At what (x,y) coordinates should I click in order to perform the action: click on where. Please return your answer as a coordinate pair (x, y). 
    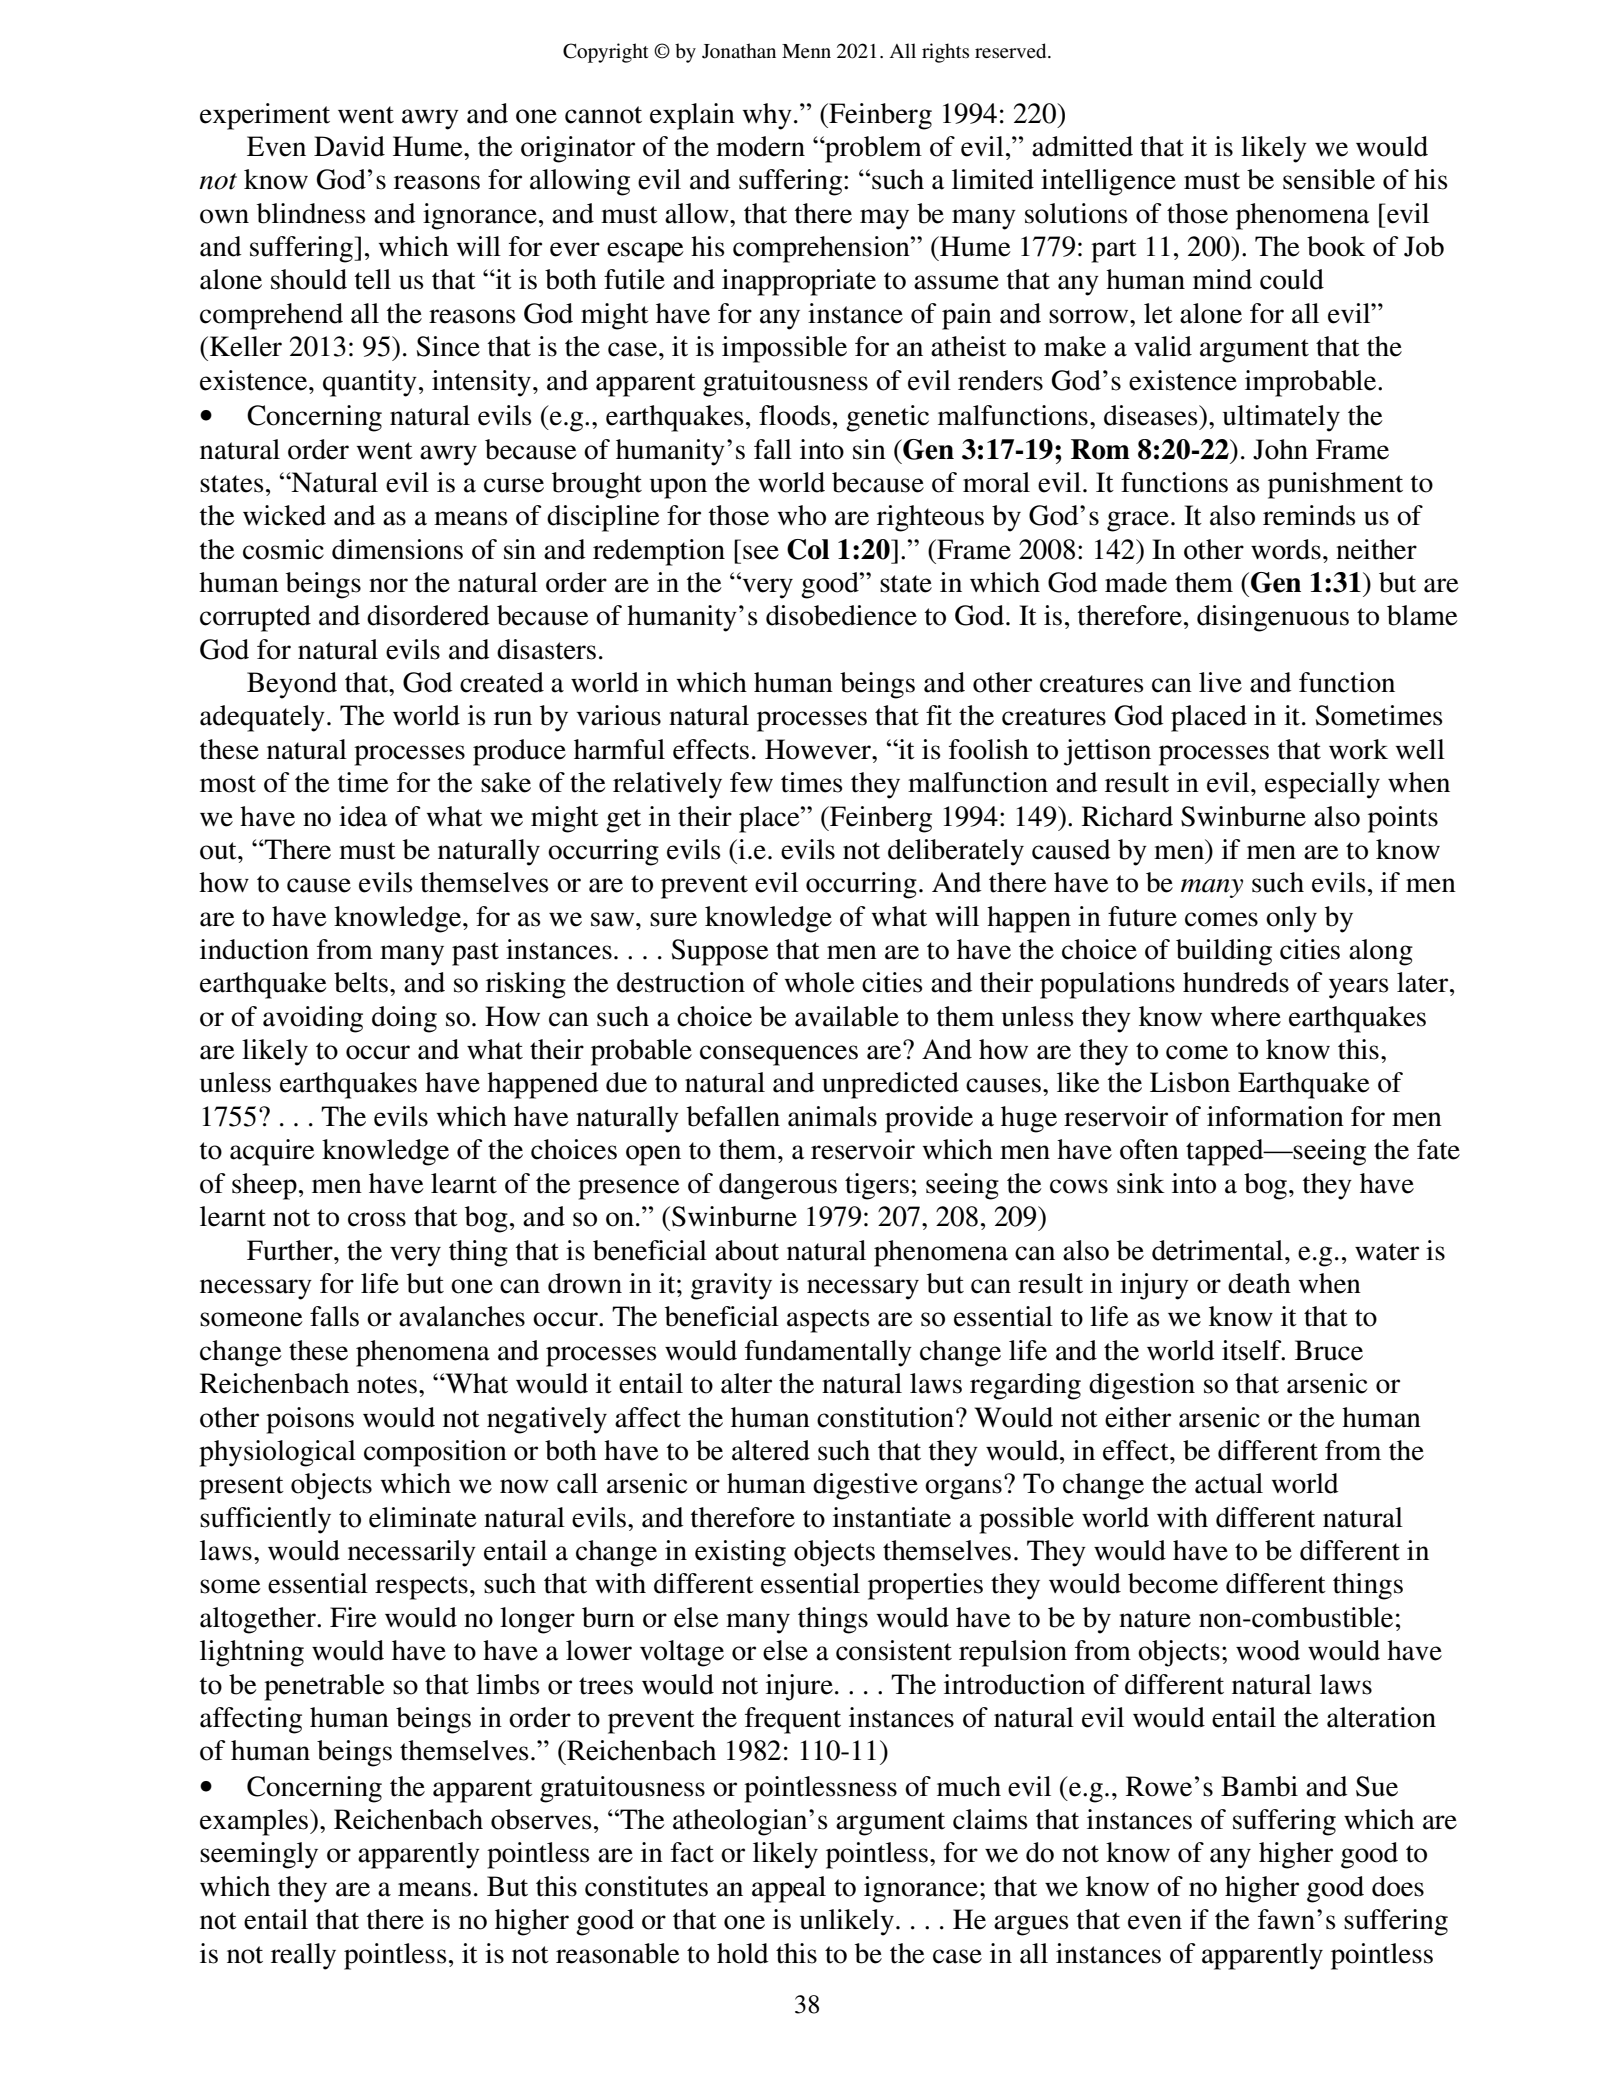
    Looking at the image, I should click on (1245, 1016).
